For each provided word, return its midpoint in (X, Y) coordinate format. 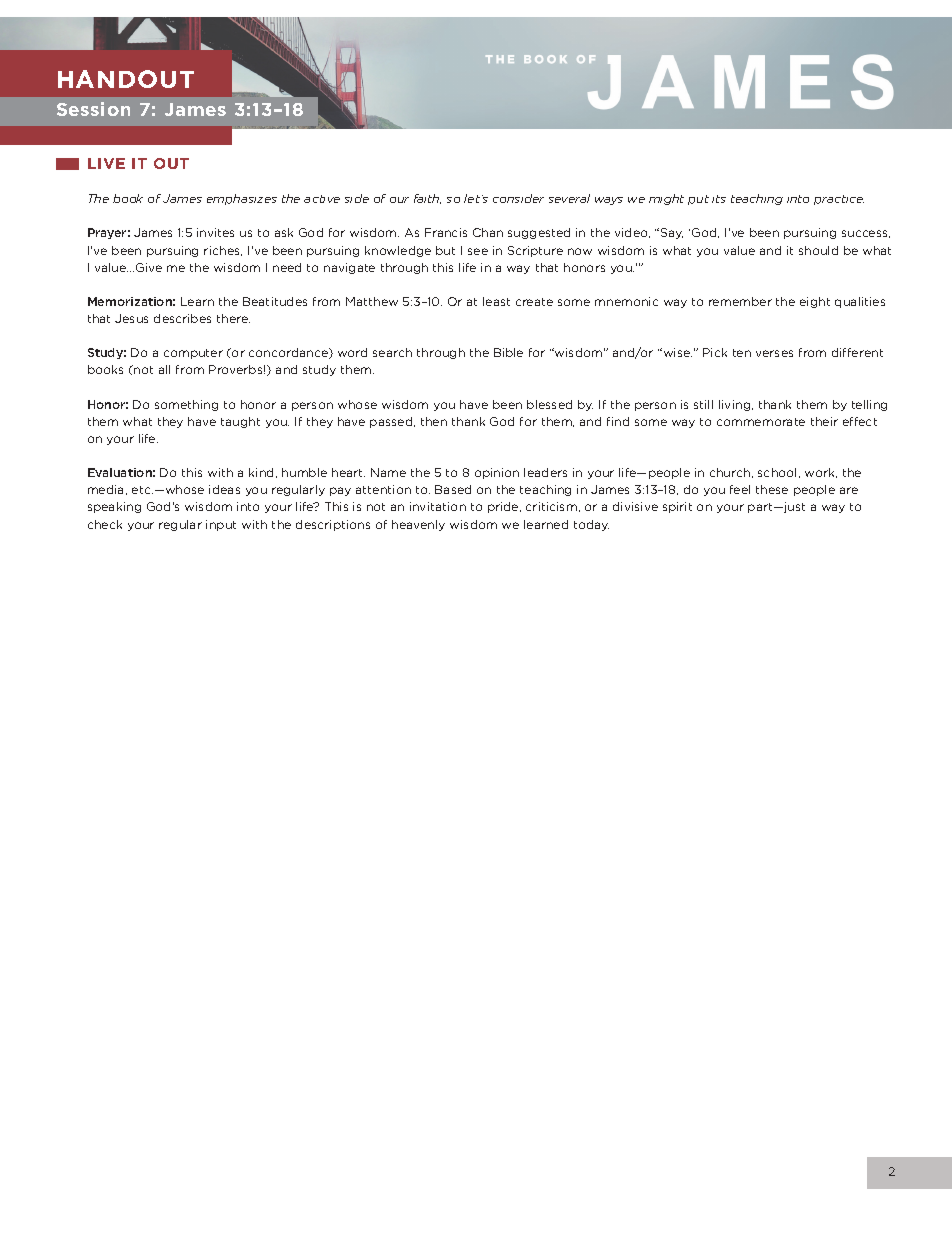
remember (740, 301)
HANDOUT (126, 79)
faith (427, 199)
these (772, 489)
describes (182, 318)
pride (504, 507)
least (496, 301)
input (221, 525)
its (719, 199)
